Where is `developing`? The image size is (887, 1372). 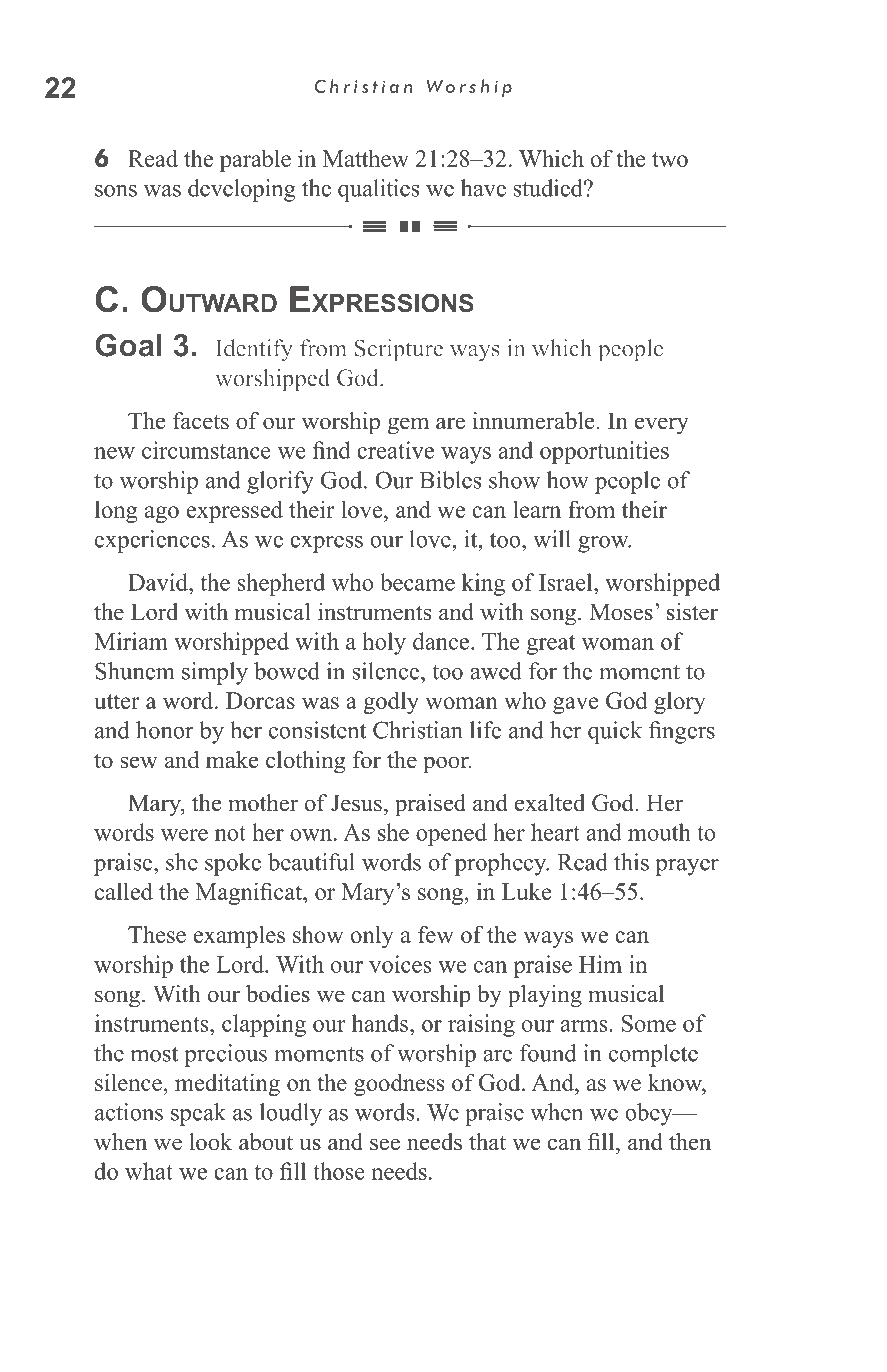
developing is located at coordinates (242, 190).
